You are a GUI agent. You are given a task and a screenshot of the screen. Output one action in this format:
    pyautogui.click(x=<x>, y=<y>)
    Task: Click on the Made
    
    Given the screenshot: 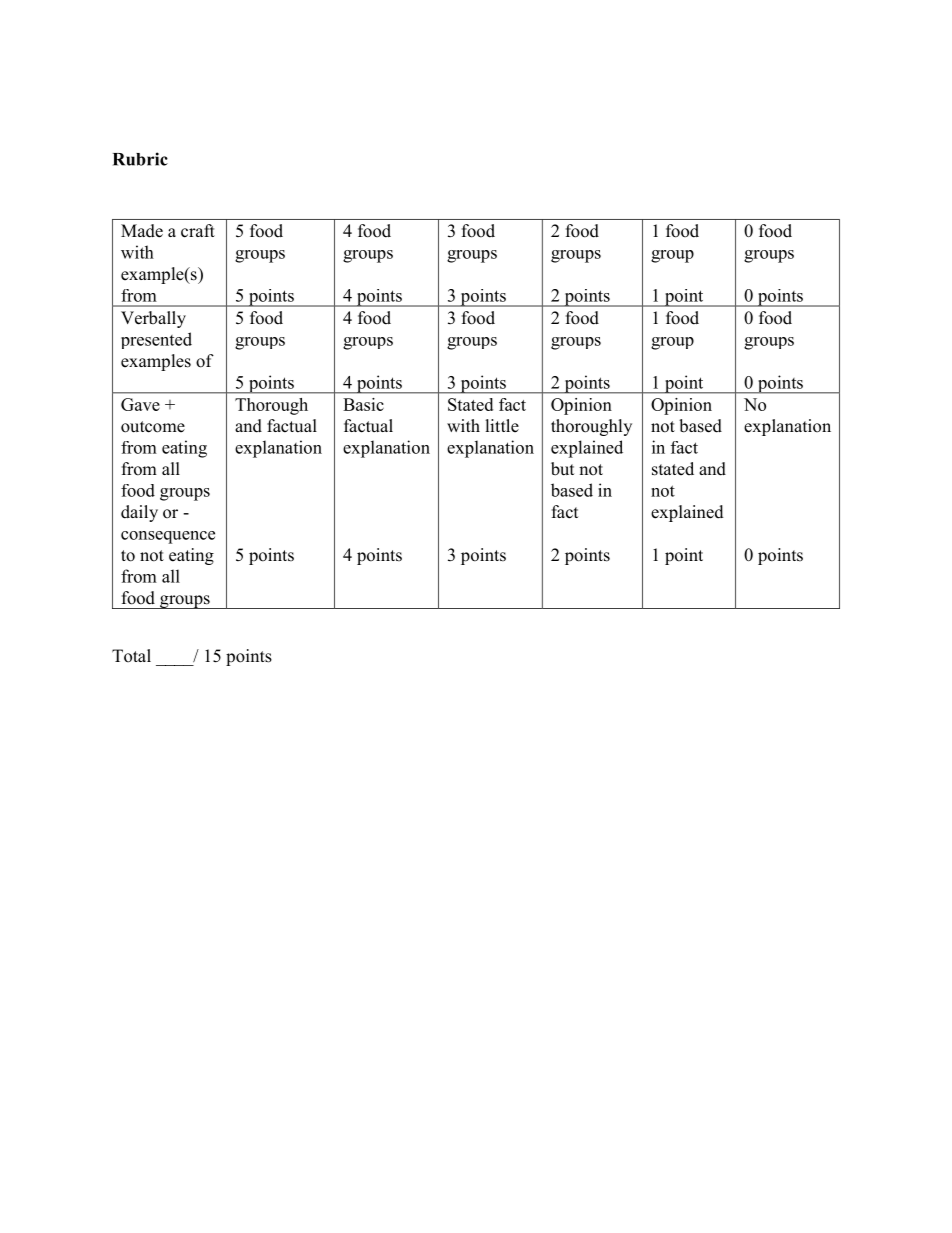 What is the action you would take?
    pyautogui.click(x=142, y=231)
